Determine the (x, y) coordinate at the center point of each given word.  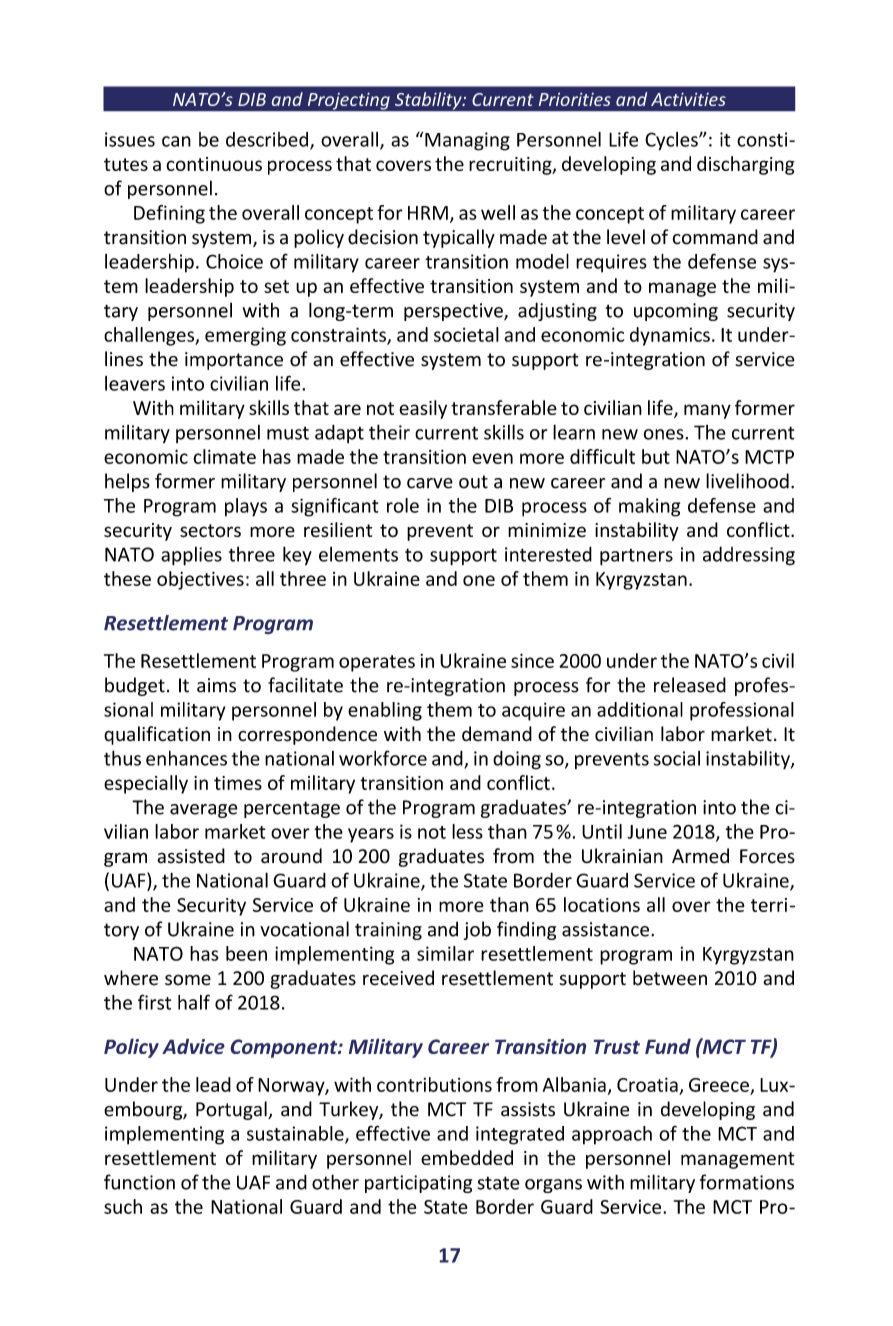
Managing (467, 141)
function (139, 1182)
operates (377, 663)
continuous (214, 164)
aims (216, 685)
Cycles (672, 141)
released (690, 685)
